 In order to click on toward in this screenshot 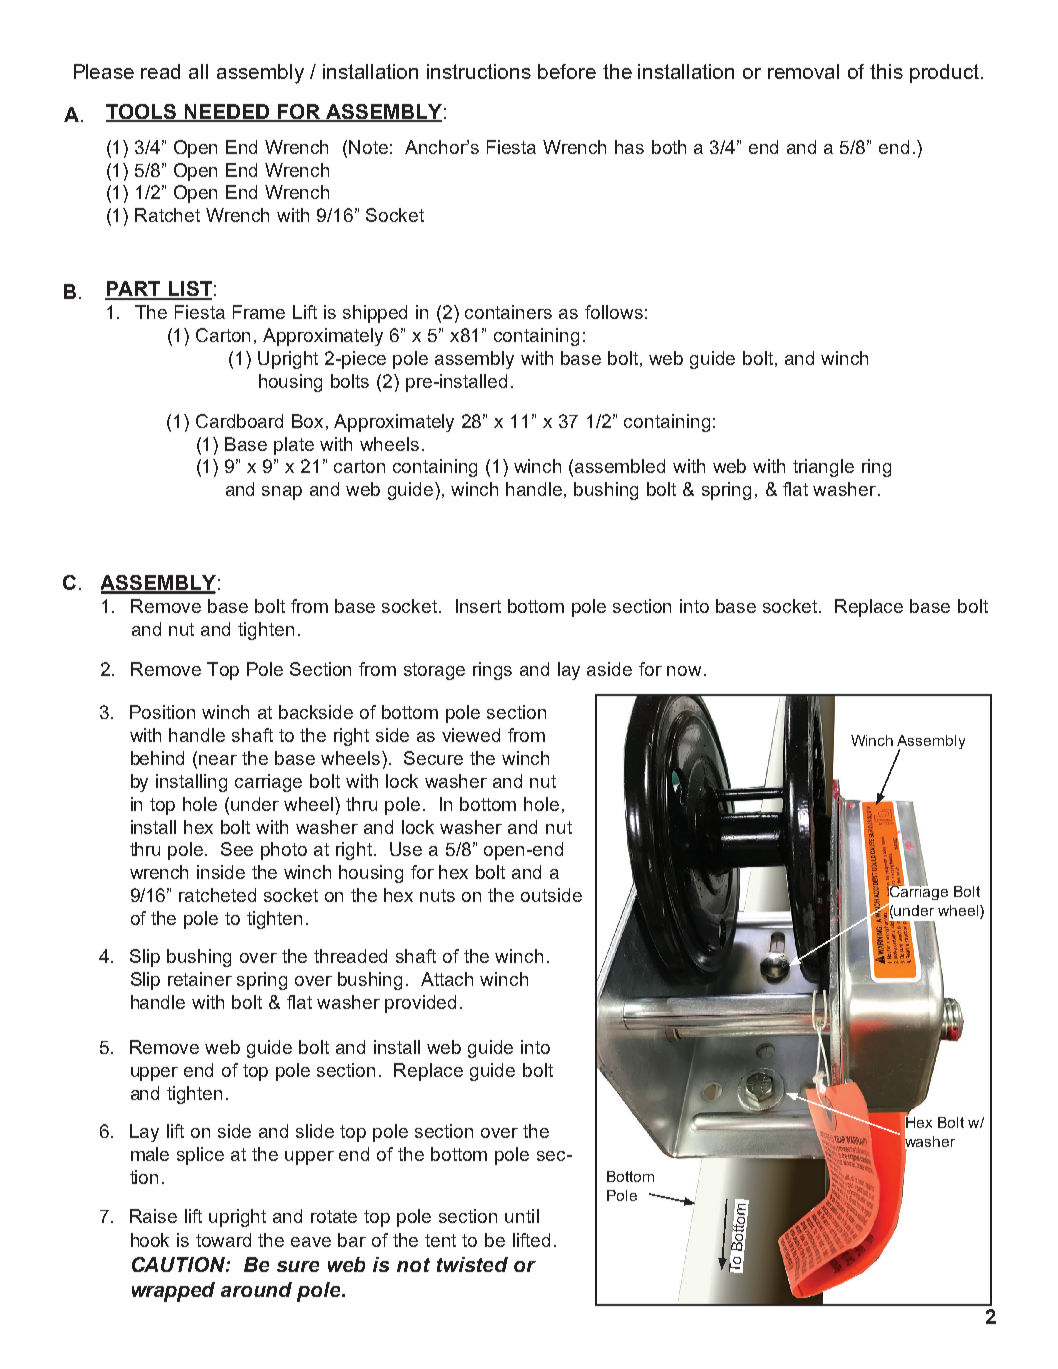, I will do `click(223, 1240)`.
